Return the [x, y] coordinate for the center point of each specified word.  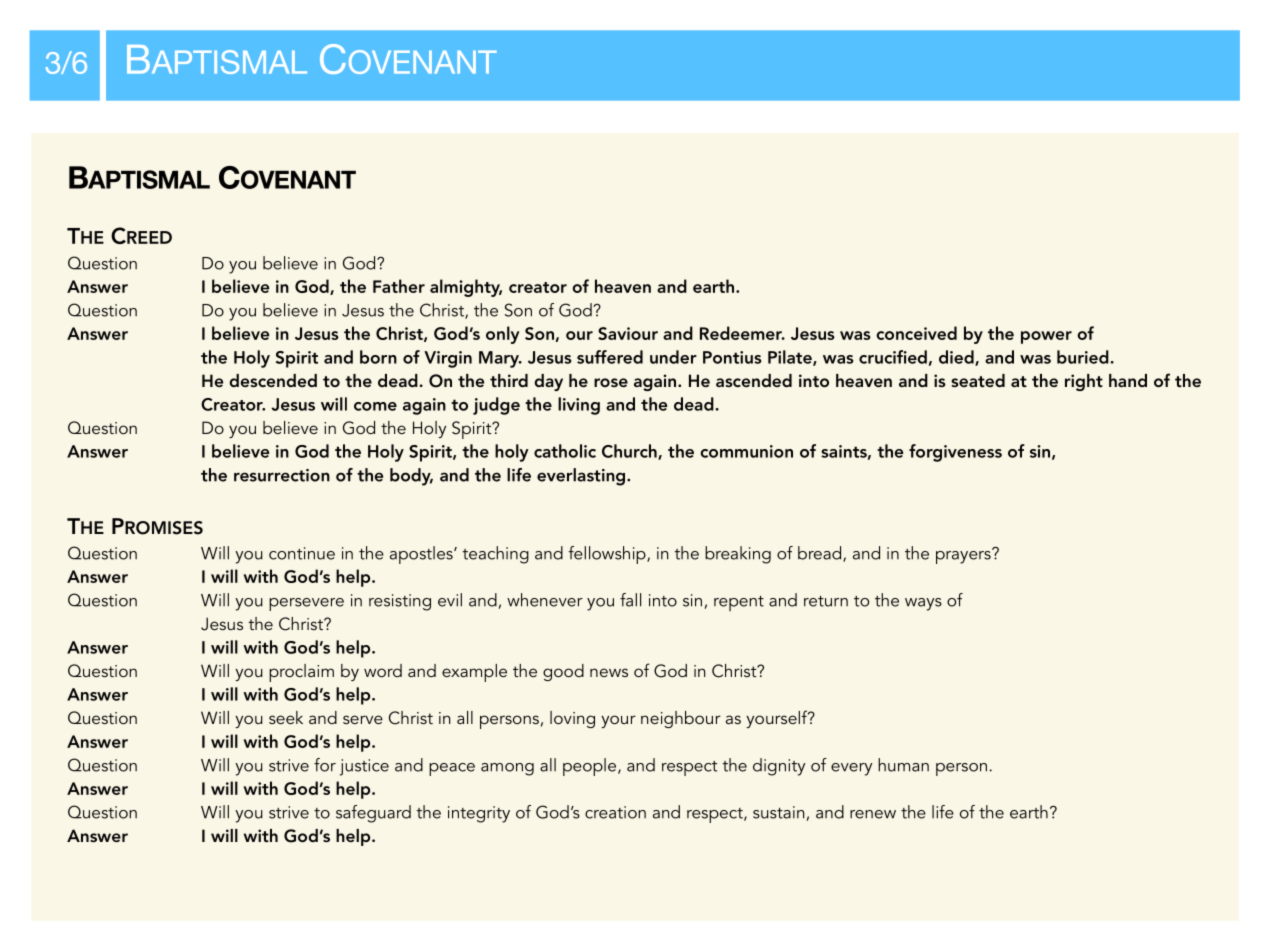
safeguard [373, 814]
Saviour [628, 333]
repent [739, 603]
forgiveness [955, 453]
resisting [400, 602]
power [1046, 337]
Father [399, 286]
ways [923, 604]
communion [746, 451]
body [411, 477]
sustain [779, 812]
